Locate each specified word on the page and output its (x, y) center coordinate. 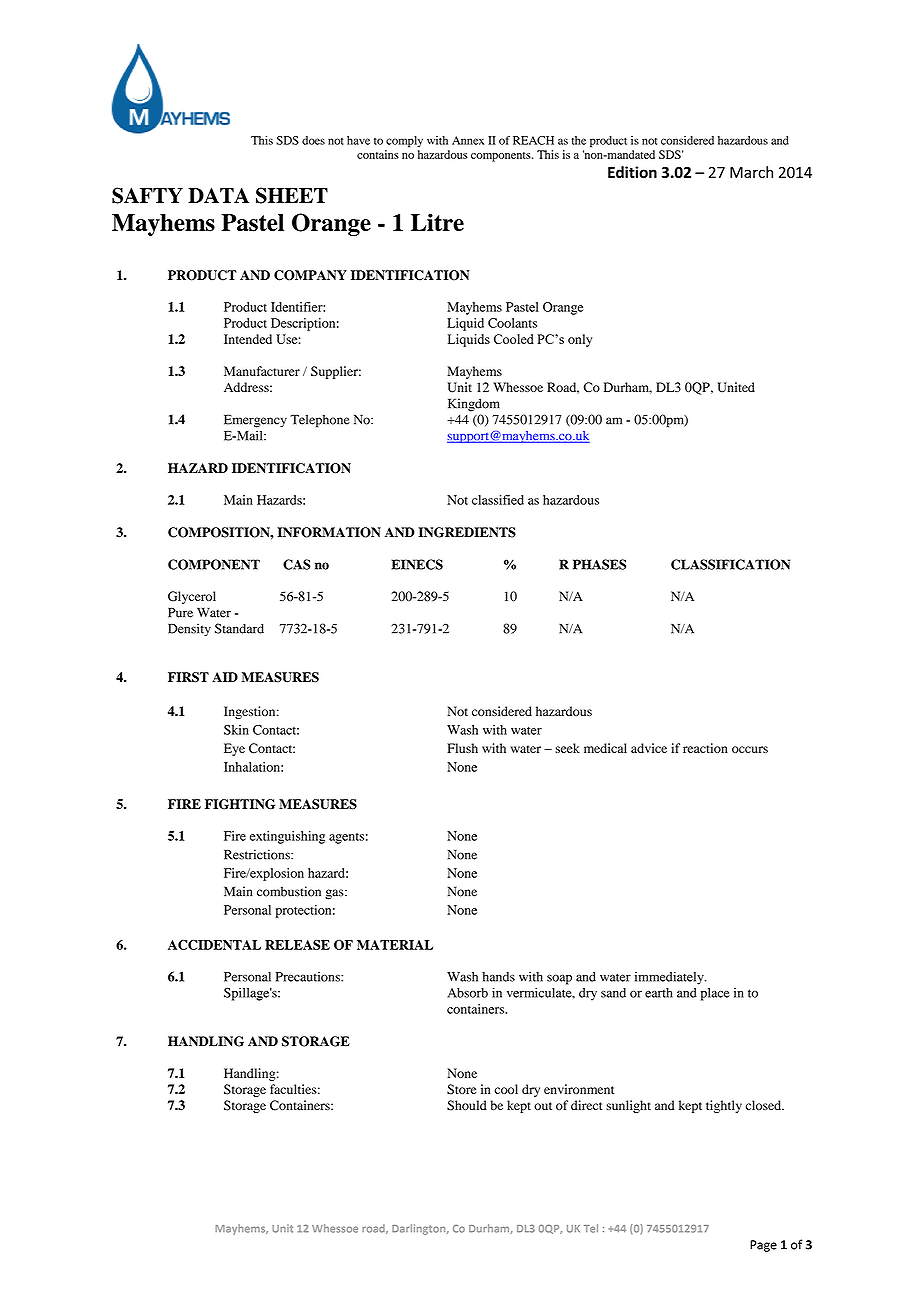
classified (498, 500)
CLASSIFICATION (730, 564)
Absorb (467, 993)
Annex (468, 140)
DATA (218, 195)
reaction (705, 748)
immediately (670, 978)
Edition (632, 172)
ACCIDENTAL (214, 945)
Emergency (255, 421)
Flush (462, 748)
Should (467, 1105)
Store (461, 1089)
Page (763, 1246)
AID (225, 677)
